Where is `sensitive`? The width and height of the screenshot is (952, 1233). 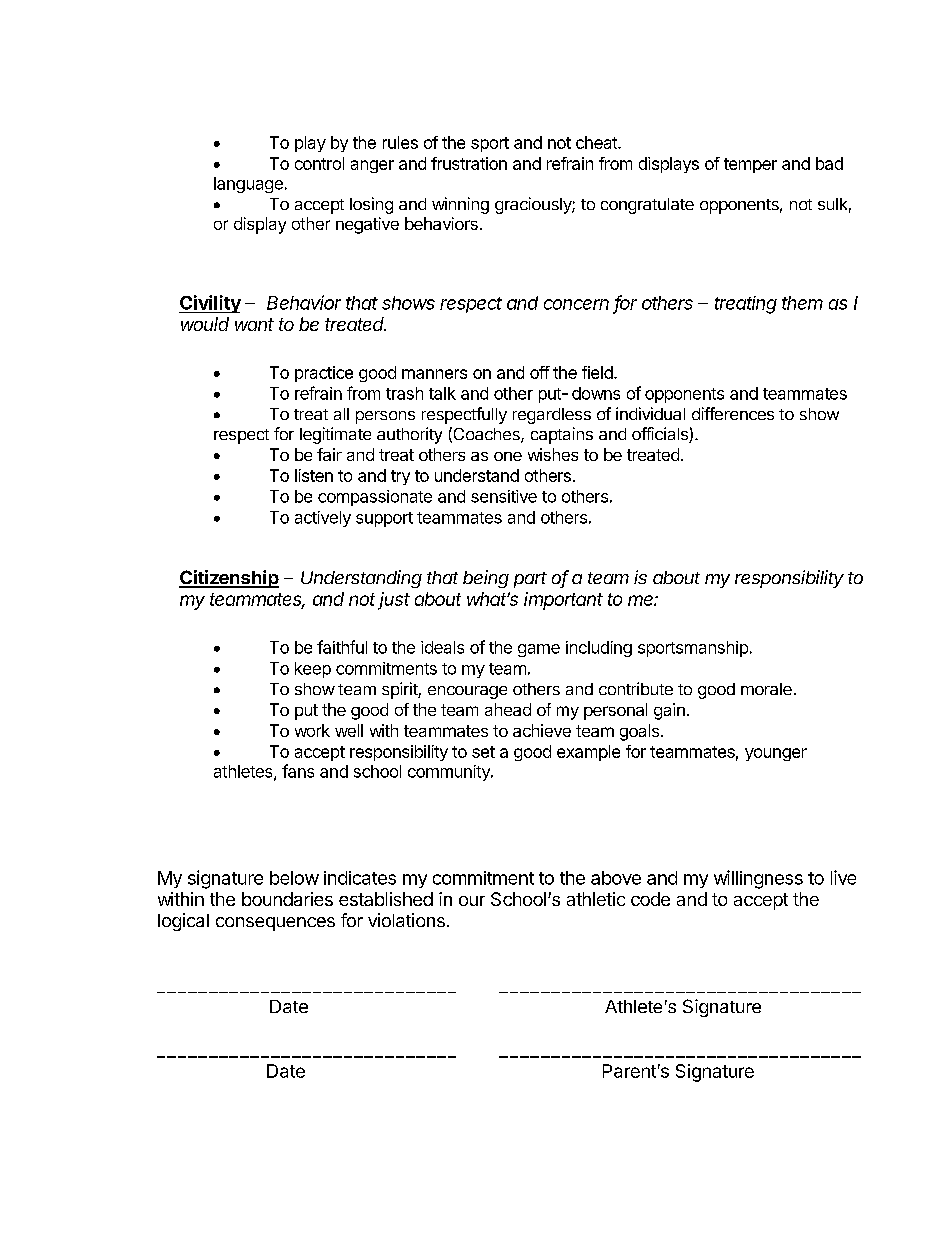 sensitive is located at coordinates (504, 496).
